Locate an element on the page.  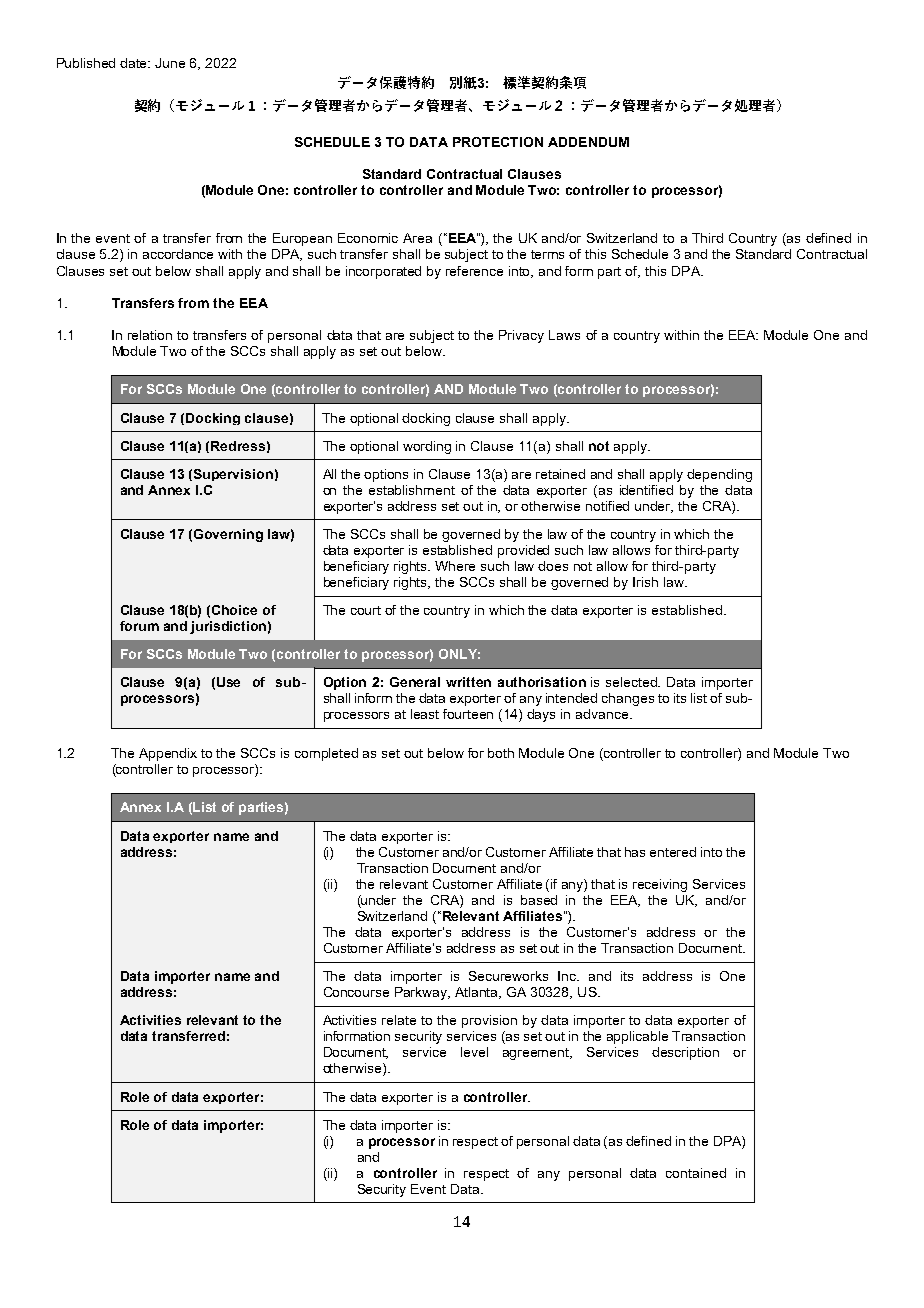
court is located at coordinates (366, 610).
